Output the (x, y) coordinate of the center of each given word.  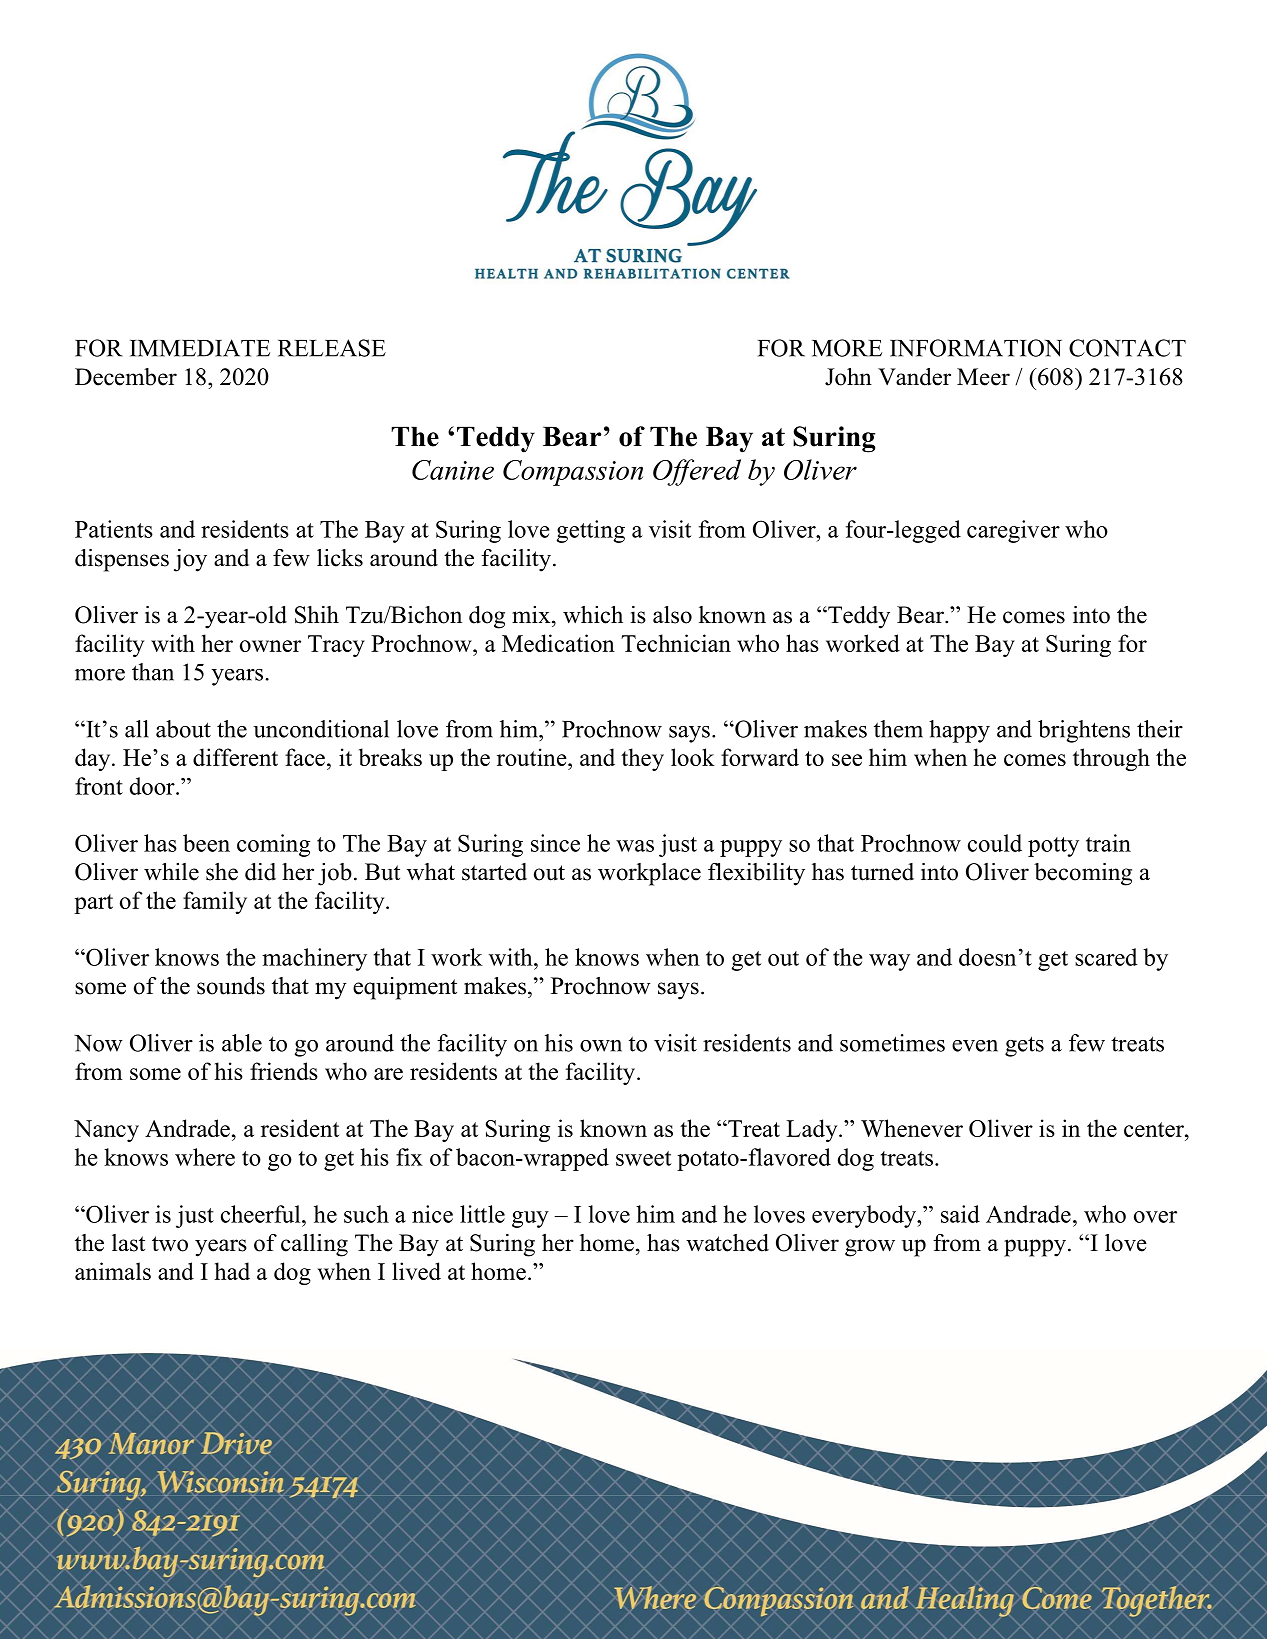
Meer (983, 377)
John (848, 377)
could (995, 843)
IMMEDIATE (200, 348)
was (635, 846)
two (170, 1244)
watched (727, 1243)
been (206, 843)
